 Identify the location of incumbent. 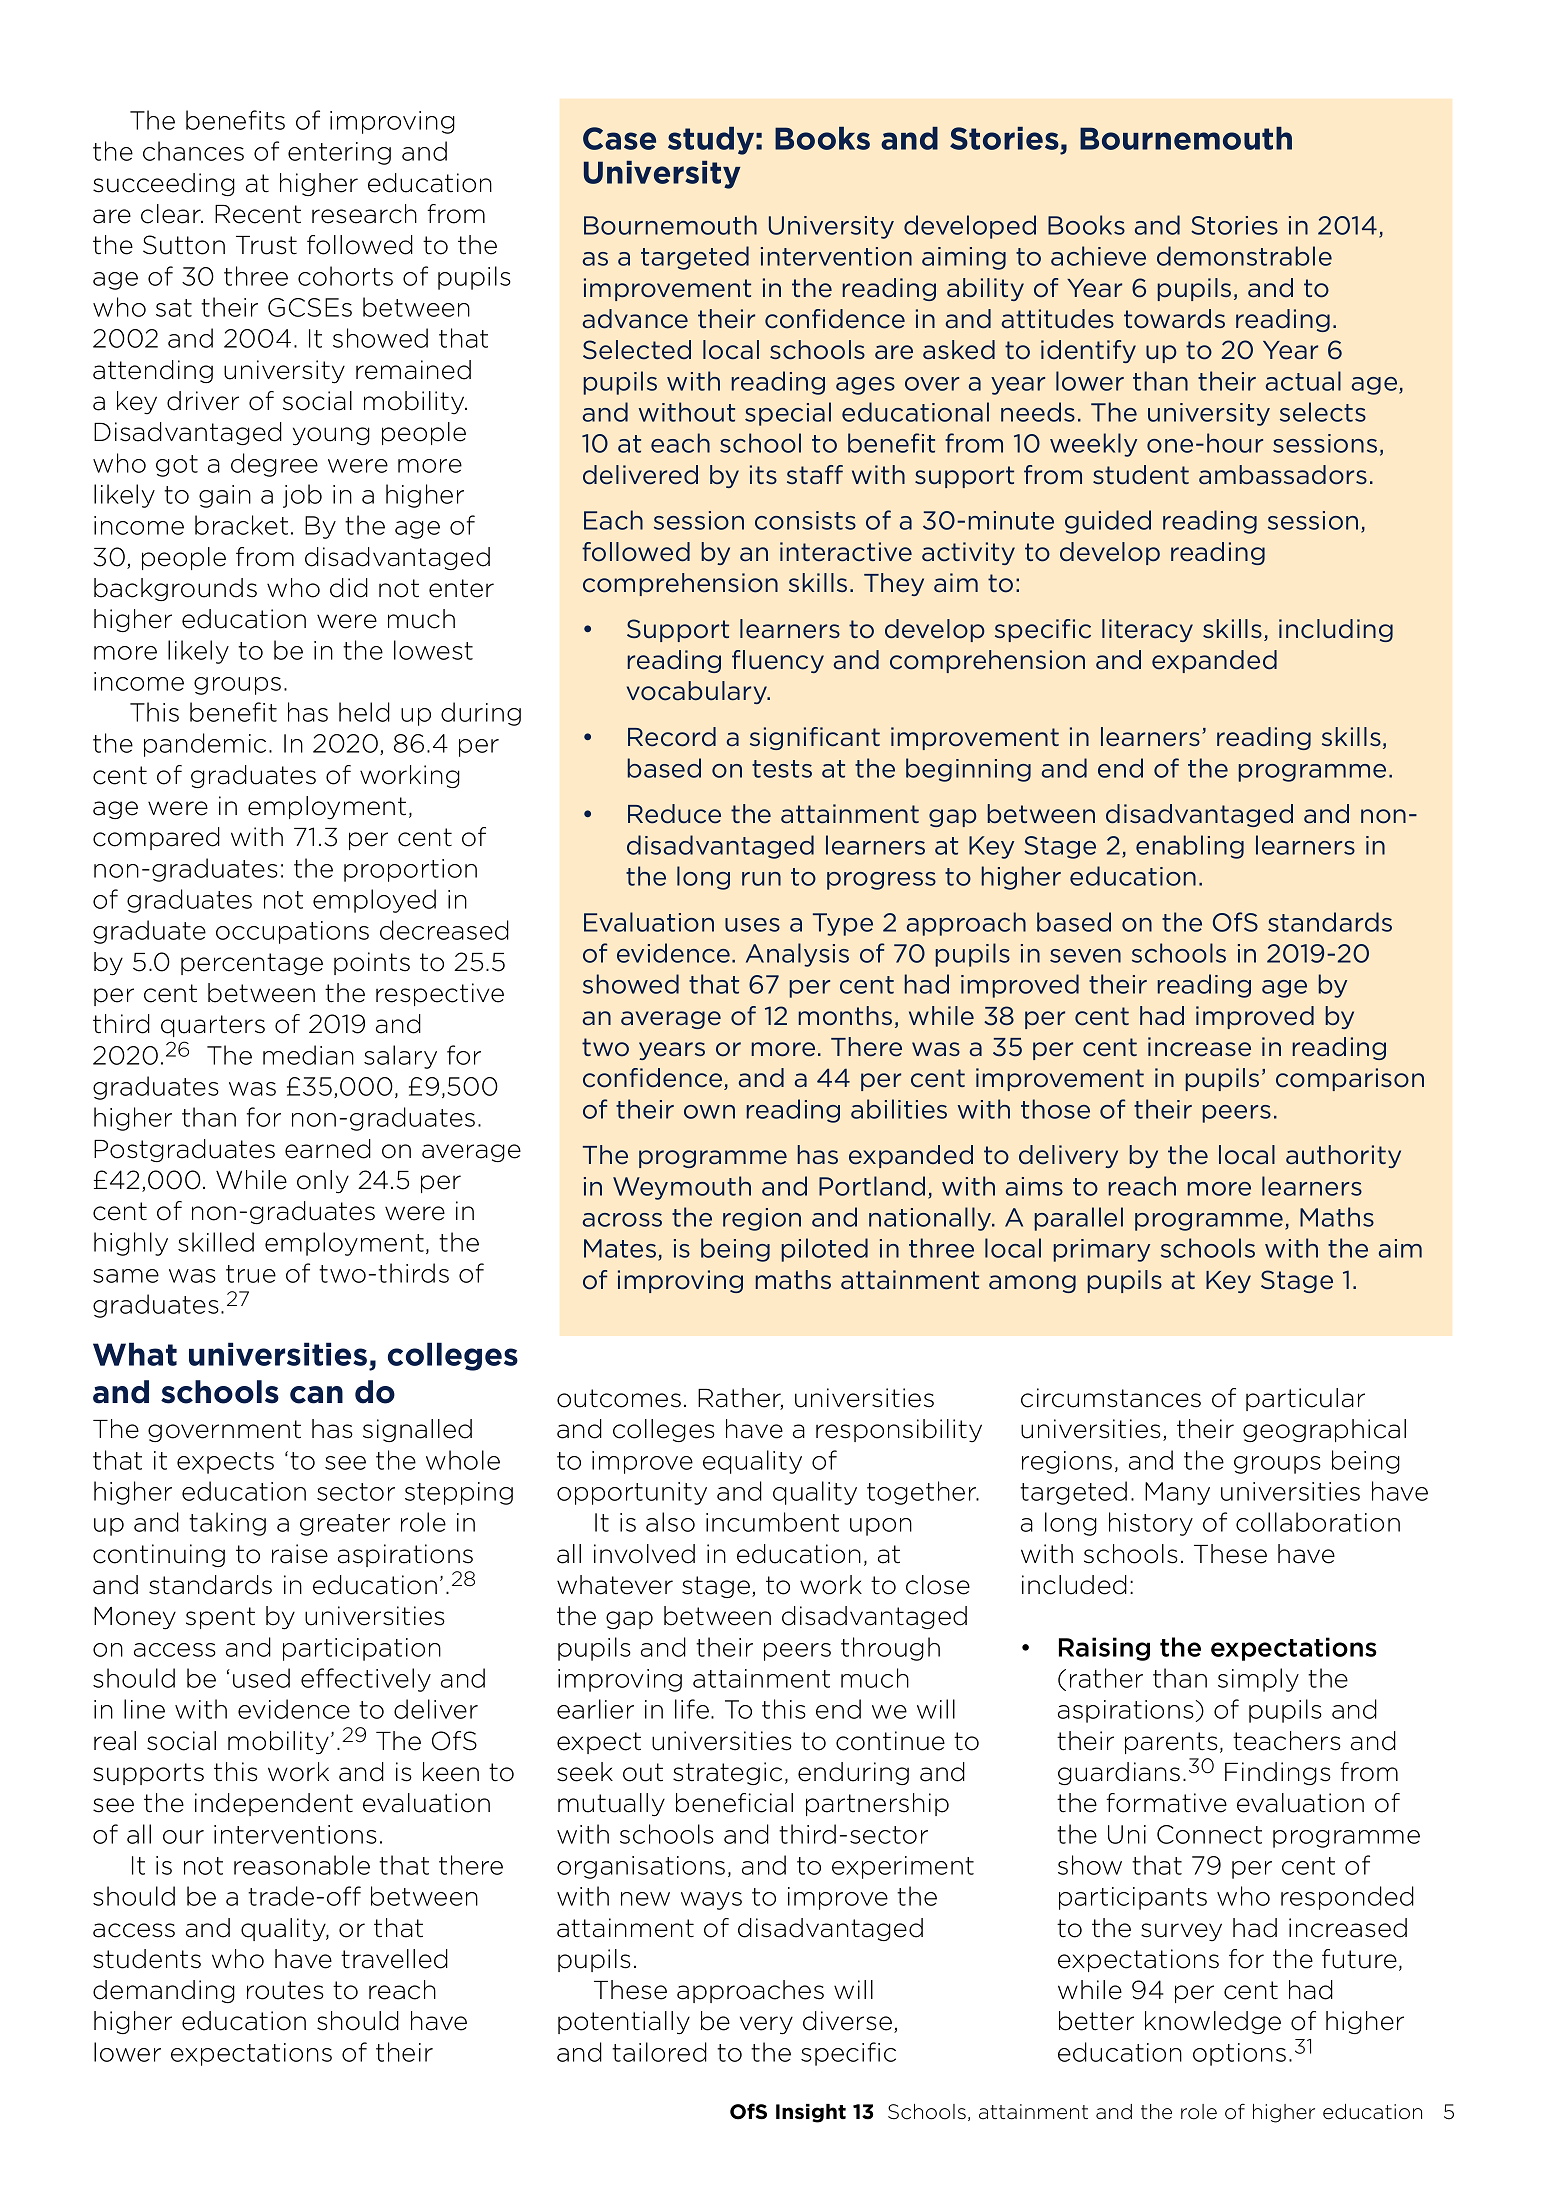
(772, 1522).
